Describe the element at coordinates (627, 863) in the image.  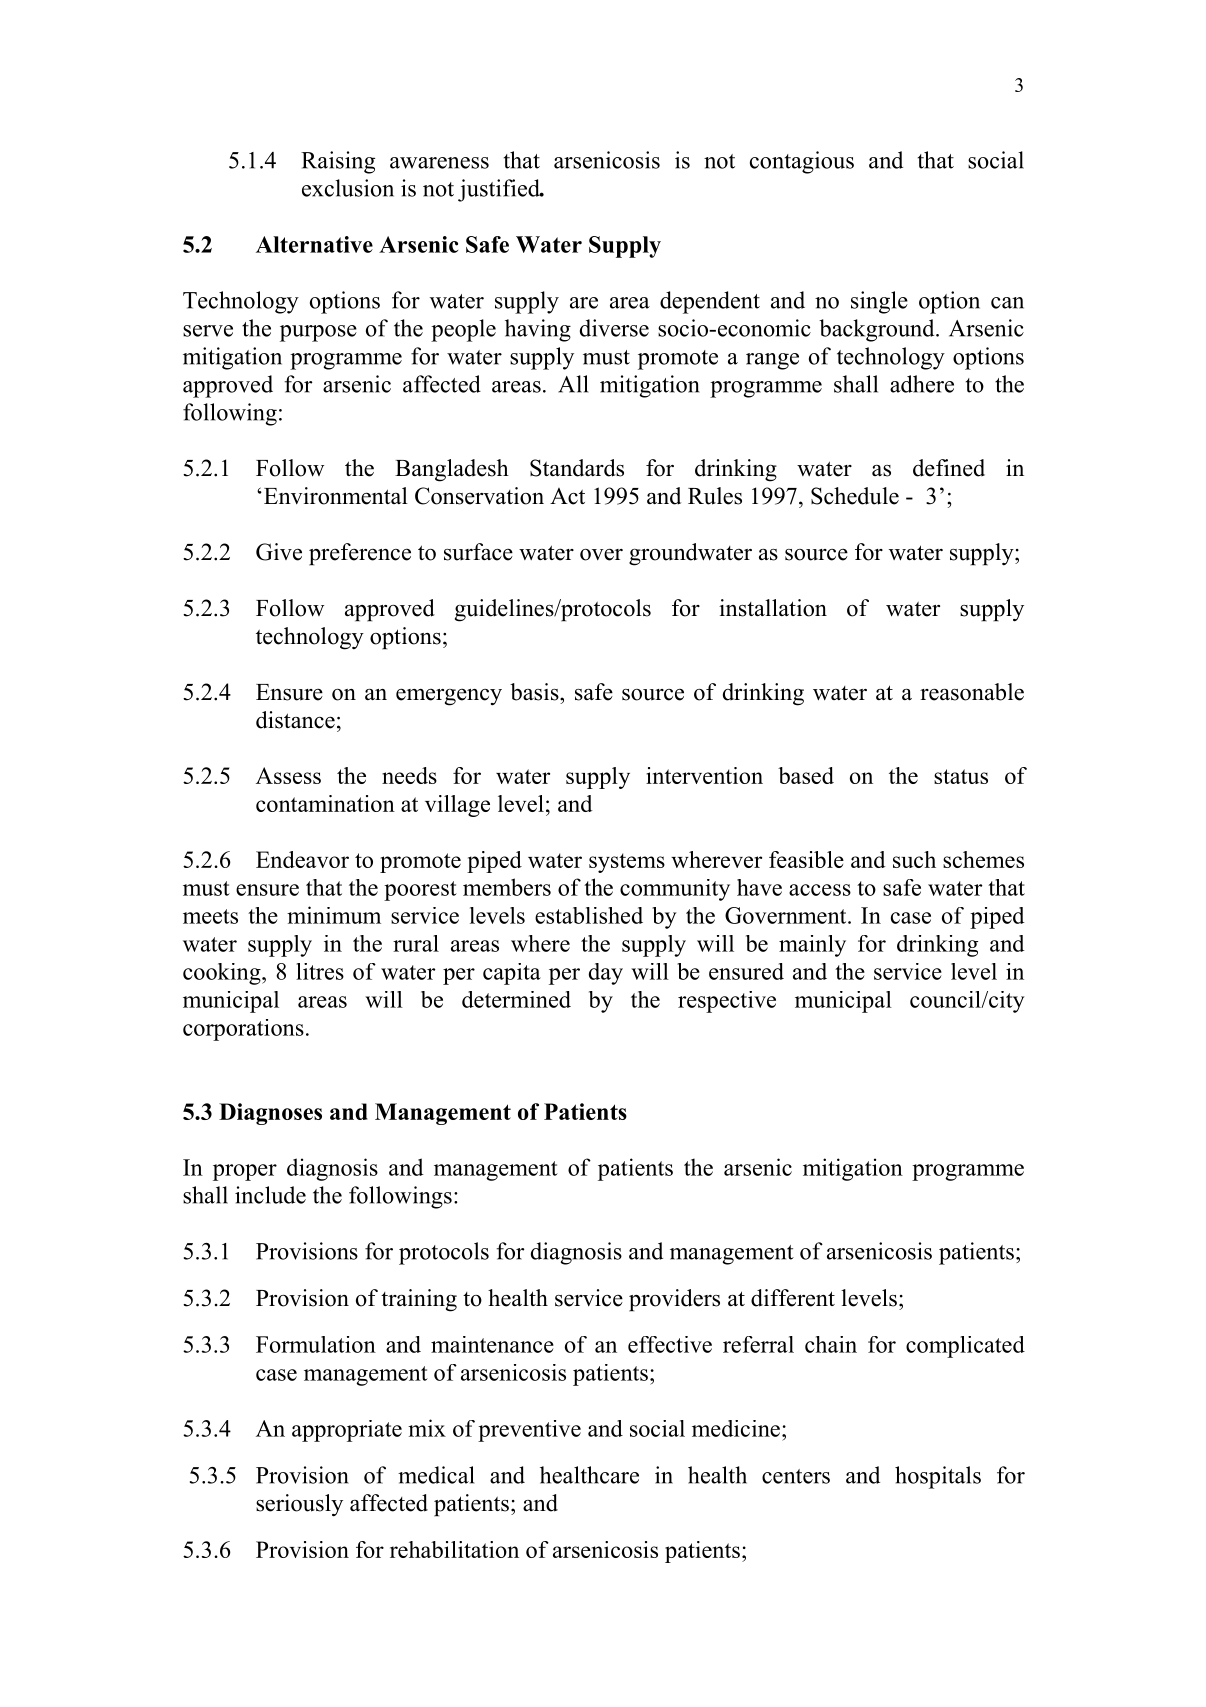
I see `systems` at that location.
